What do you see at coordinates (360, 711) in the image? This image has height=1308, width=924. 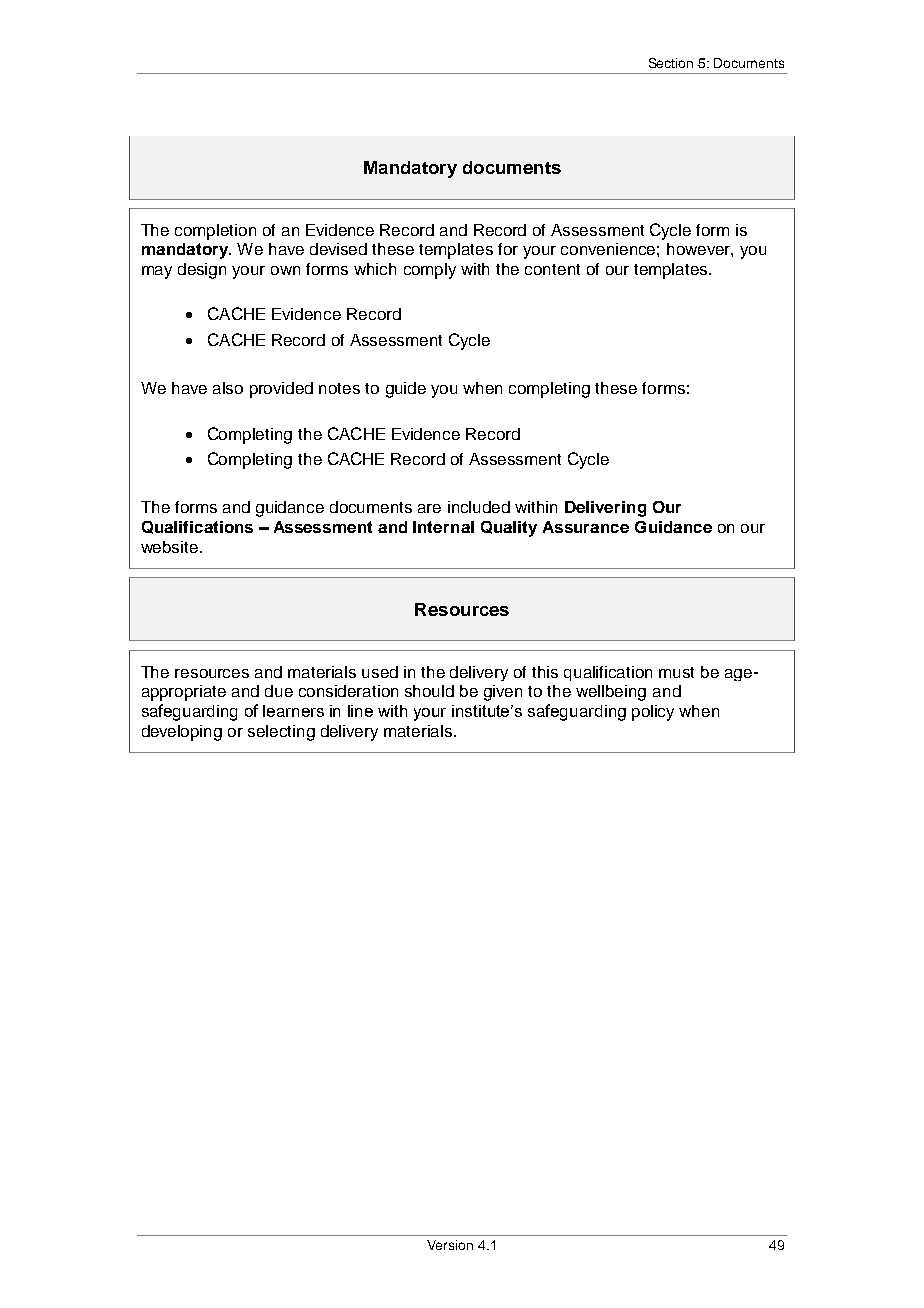 I see `line` at bounding box center [360, 711].
